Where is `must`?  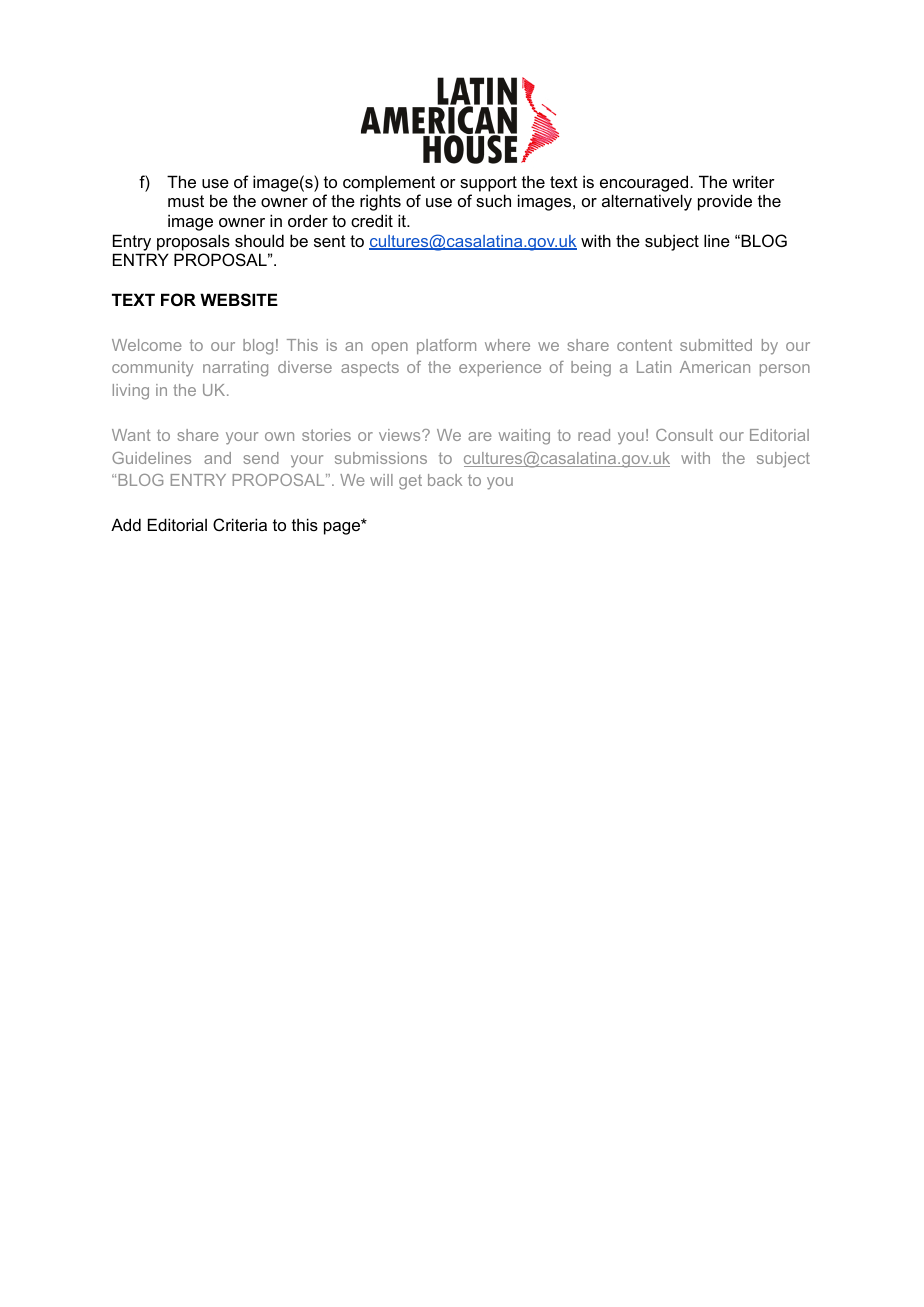
must is located at coordinates (186, 201).
